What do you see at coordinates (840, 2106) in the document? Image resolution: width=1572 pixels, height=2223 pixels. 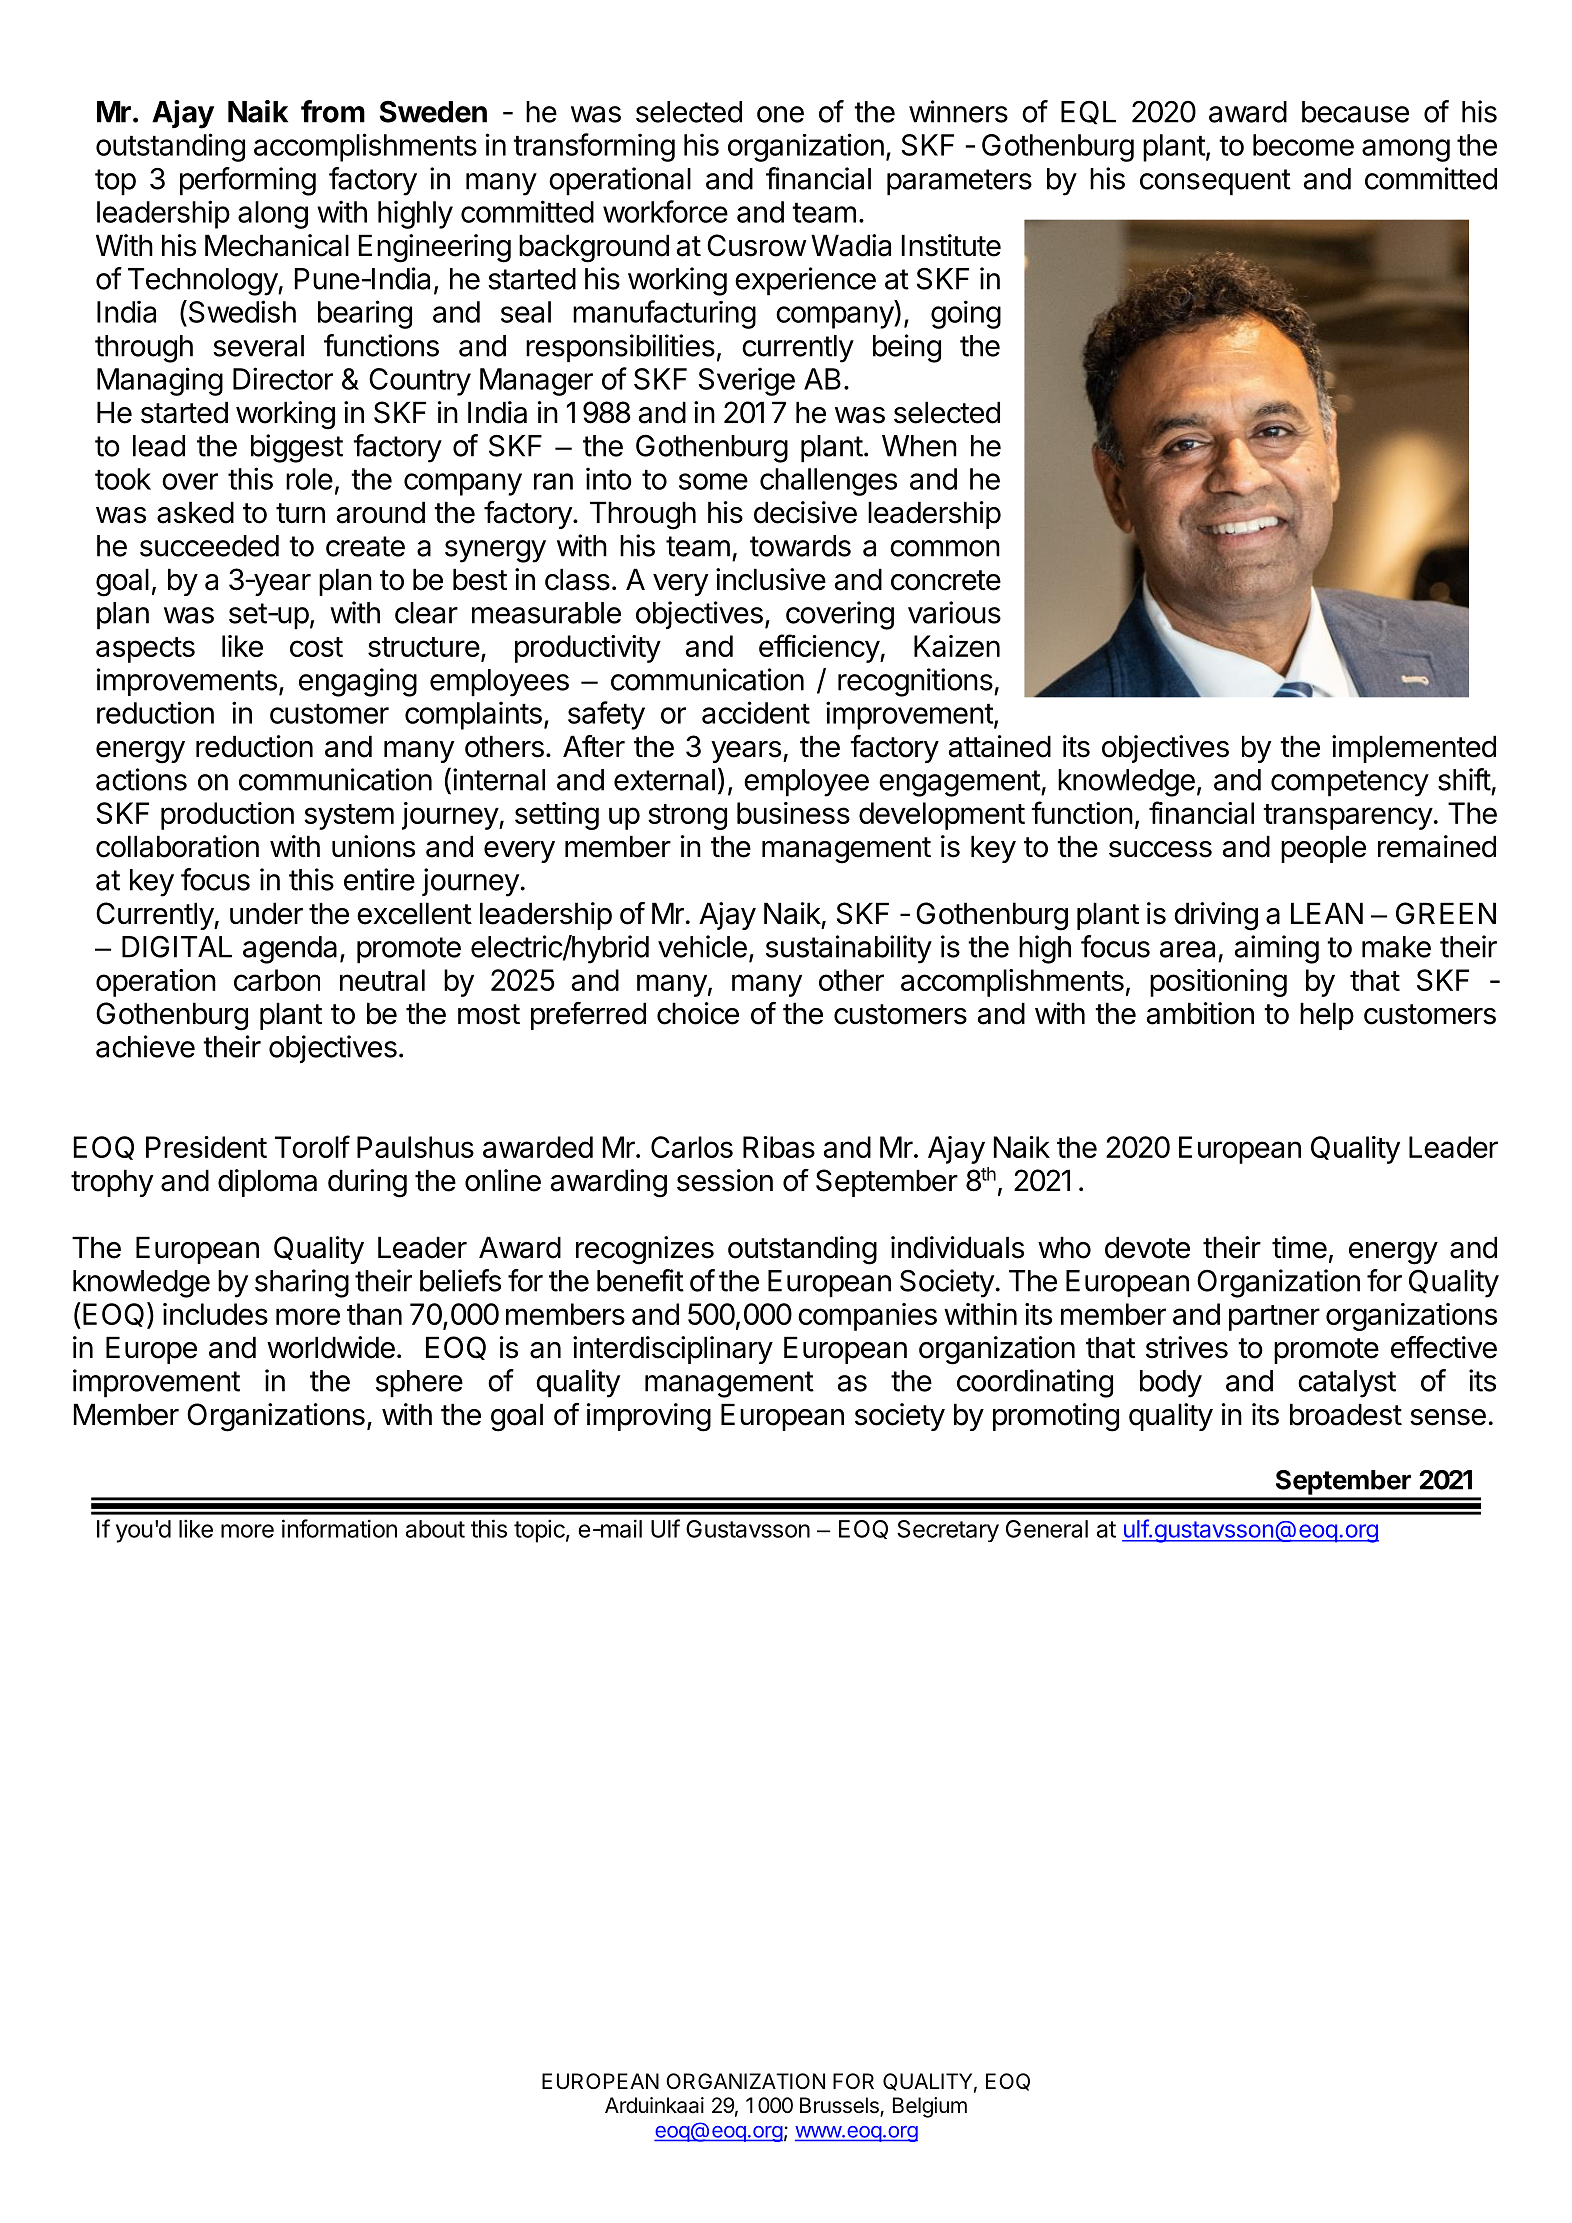 I see `Brussels` at bounding box center [840, 2106].
